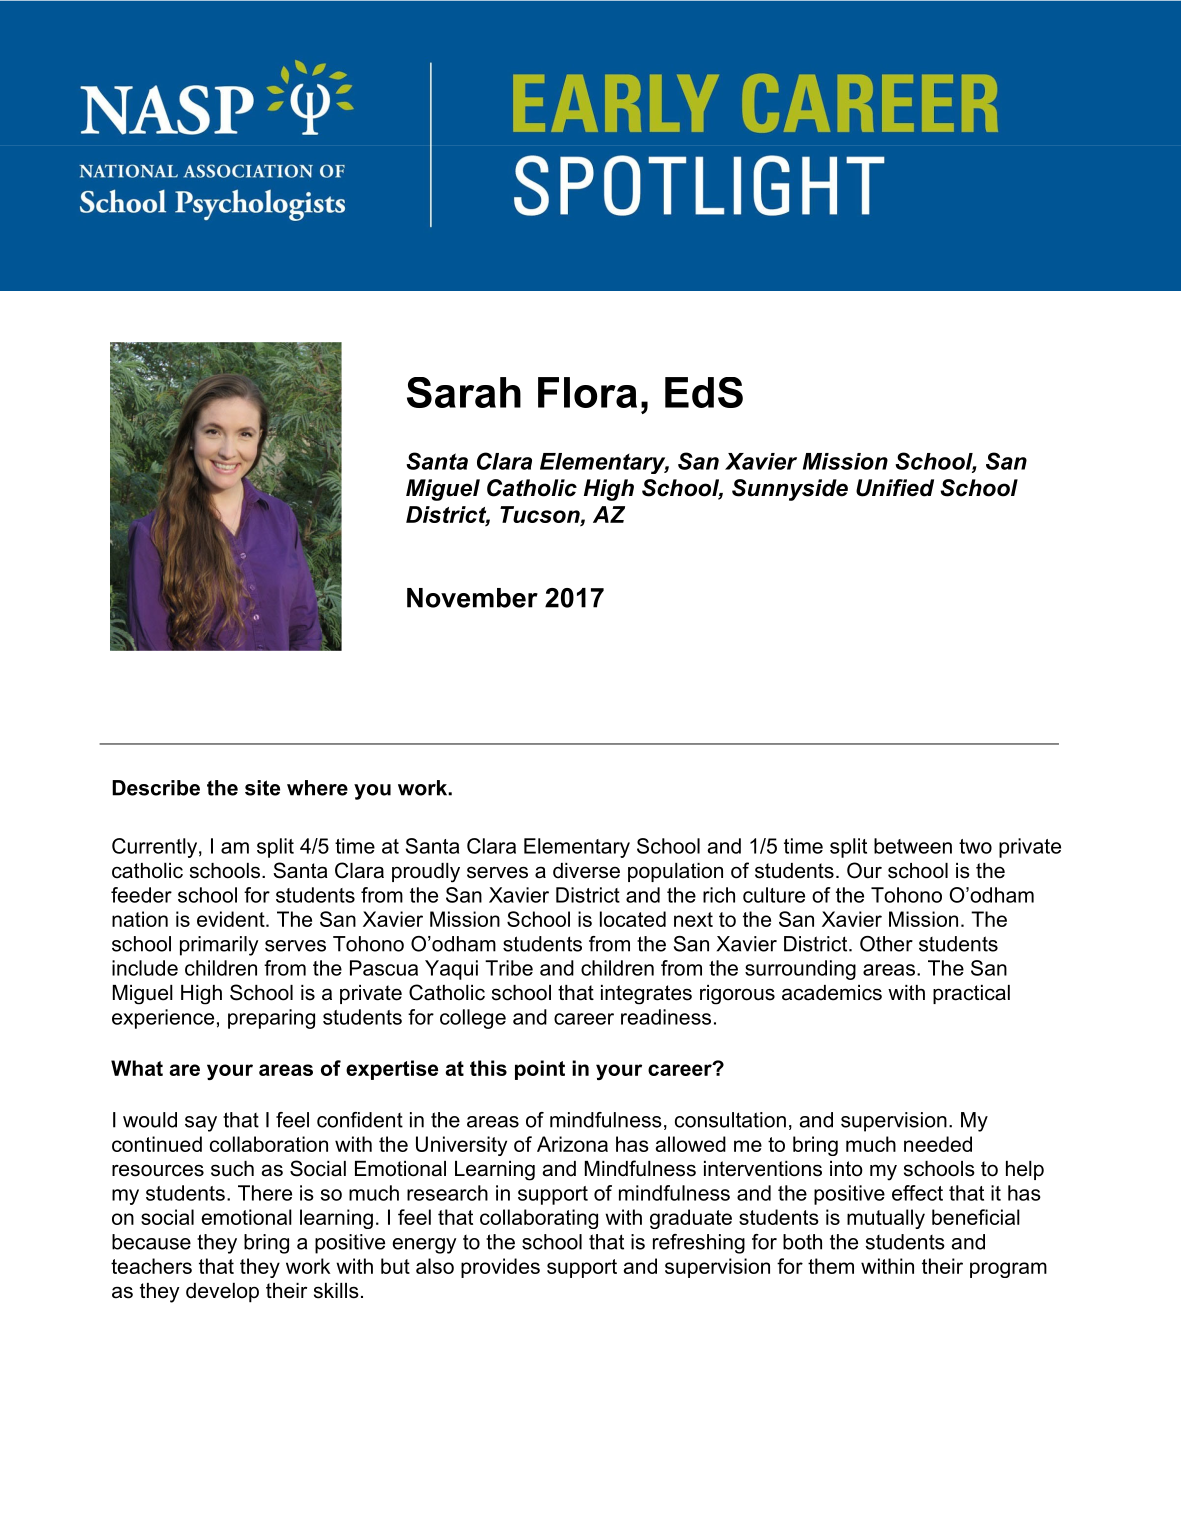 The height and width of the screenshot is (1528, 1181). I want to click on develop, so click(222, 1293).
